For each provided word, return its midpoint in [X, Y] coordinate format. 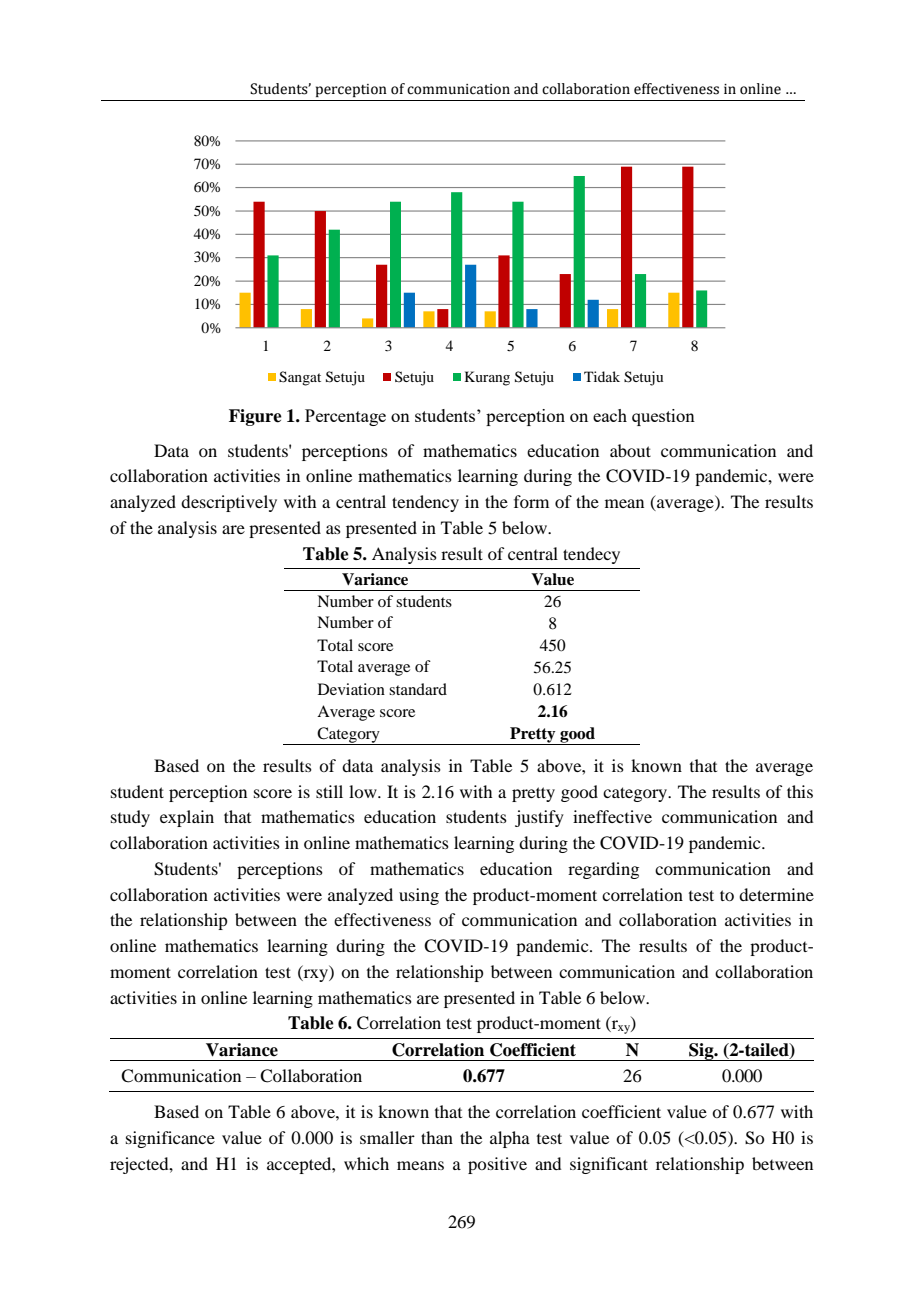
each [610, 415]
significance [170, 1139]
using [419, 896]
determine [776, 894]
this [800, 791]
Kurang [487, 378]
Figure [255, 417]
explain [187, 818]
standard [418, 689]
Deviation [351, 689]
